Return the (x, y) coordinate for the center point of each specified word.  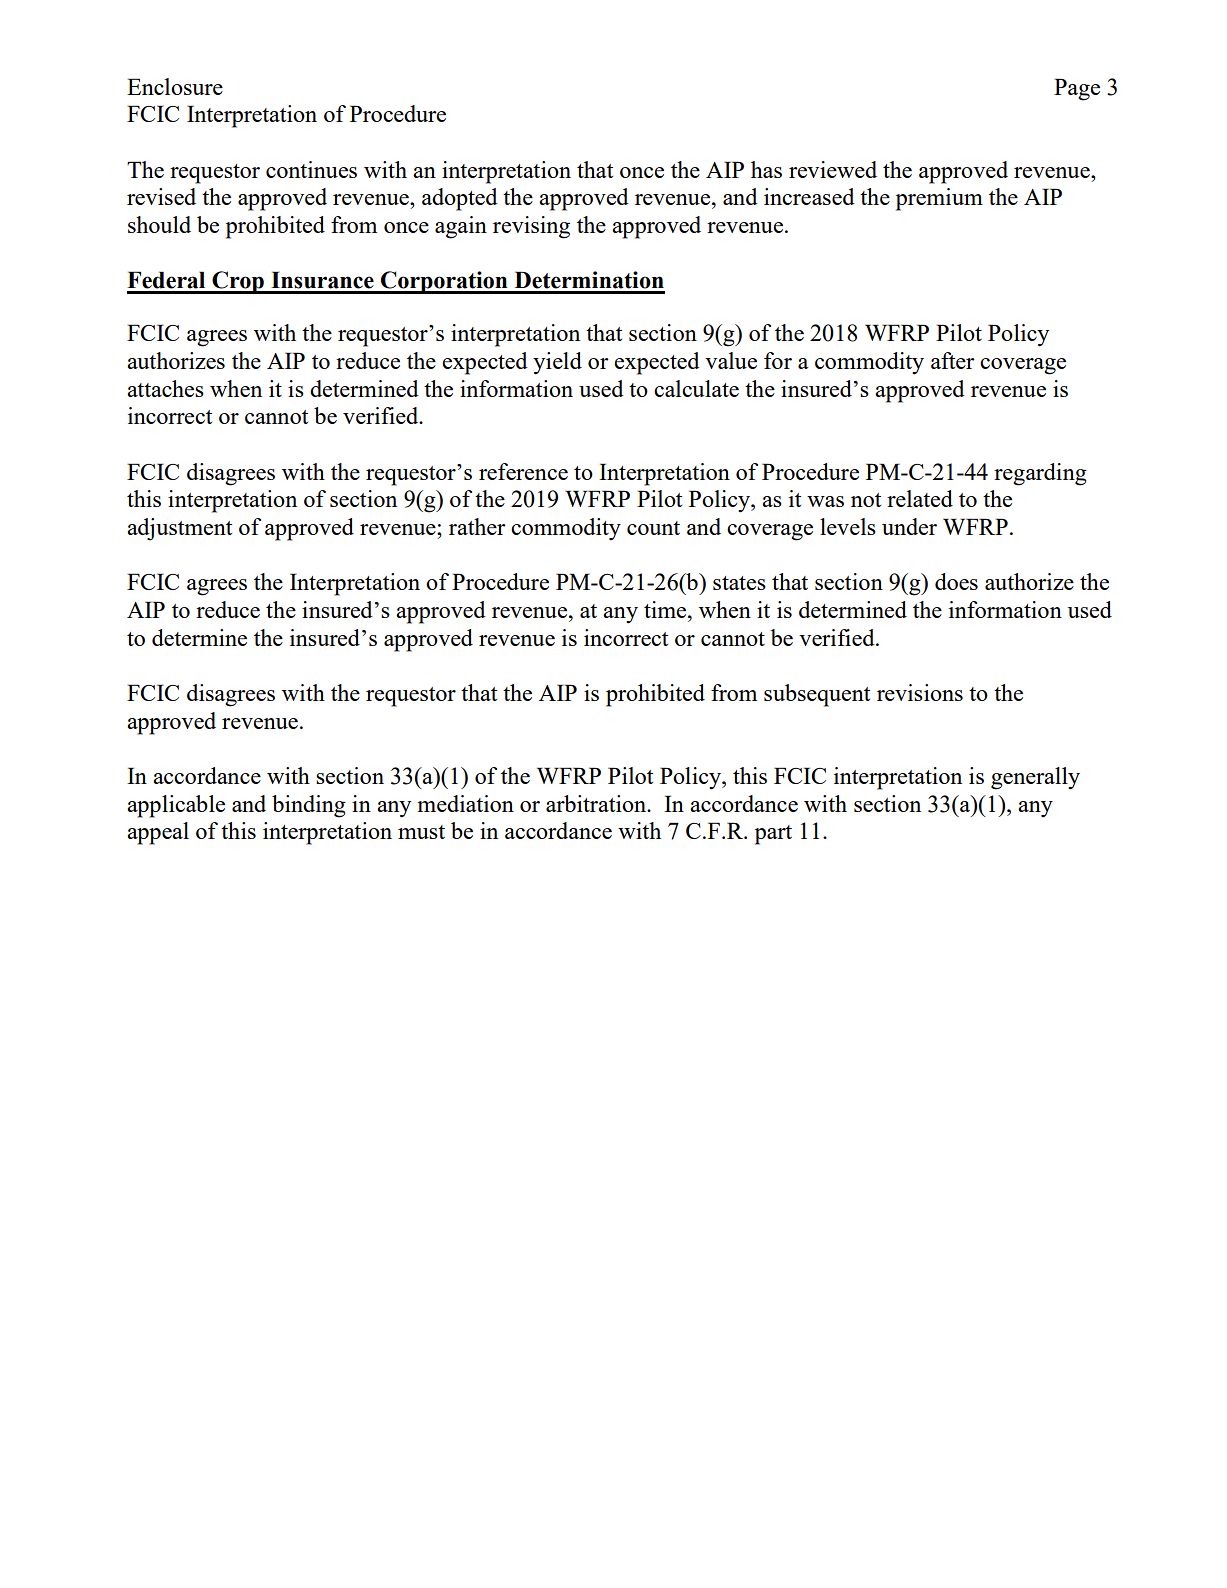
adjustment (179, 529)
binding (309, 806)
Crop (238, 282)
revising (531, 227)
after (953, 360)
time (666, 609)
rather (477, 526)
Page (1077, 89)
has (766, 169)
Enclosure (175, 86)
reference (523, 471)
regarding (1040, 474)
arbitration (597, 803)
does (956, 581)
